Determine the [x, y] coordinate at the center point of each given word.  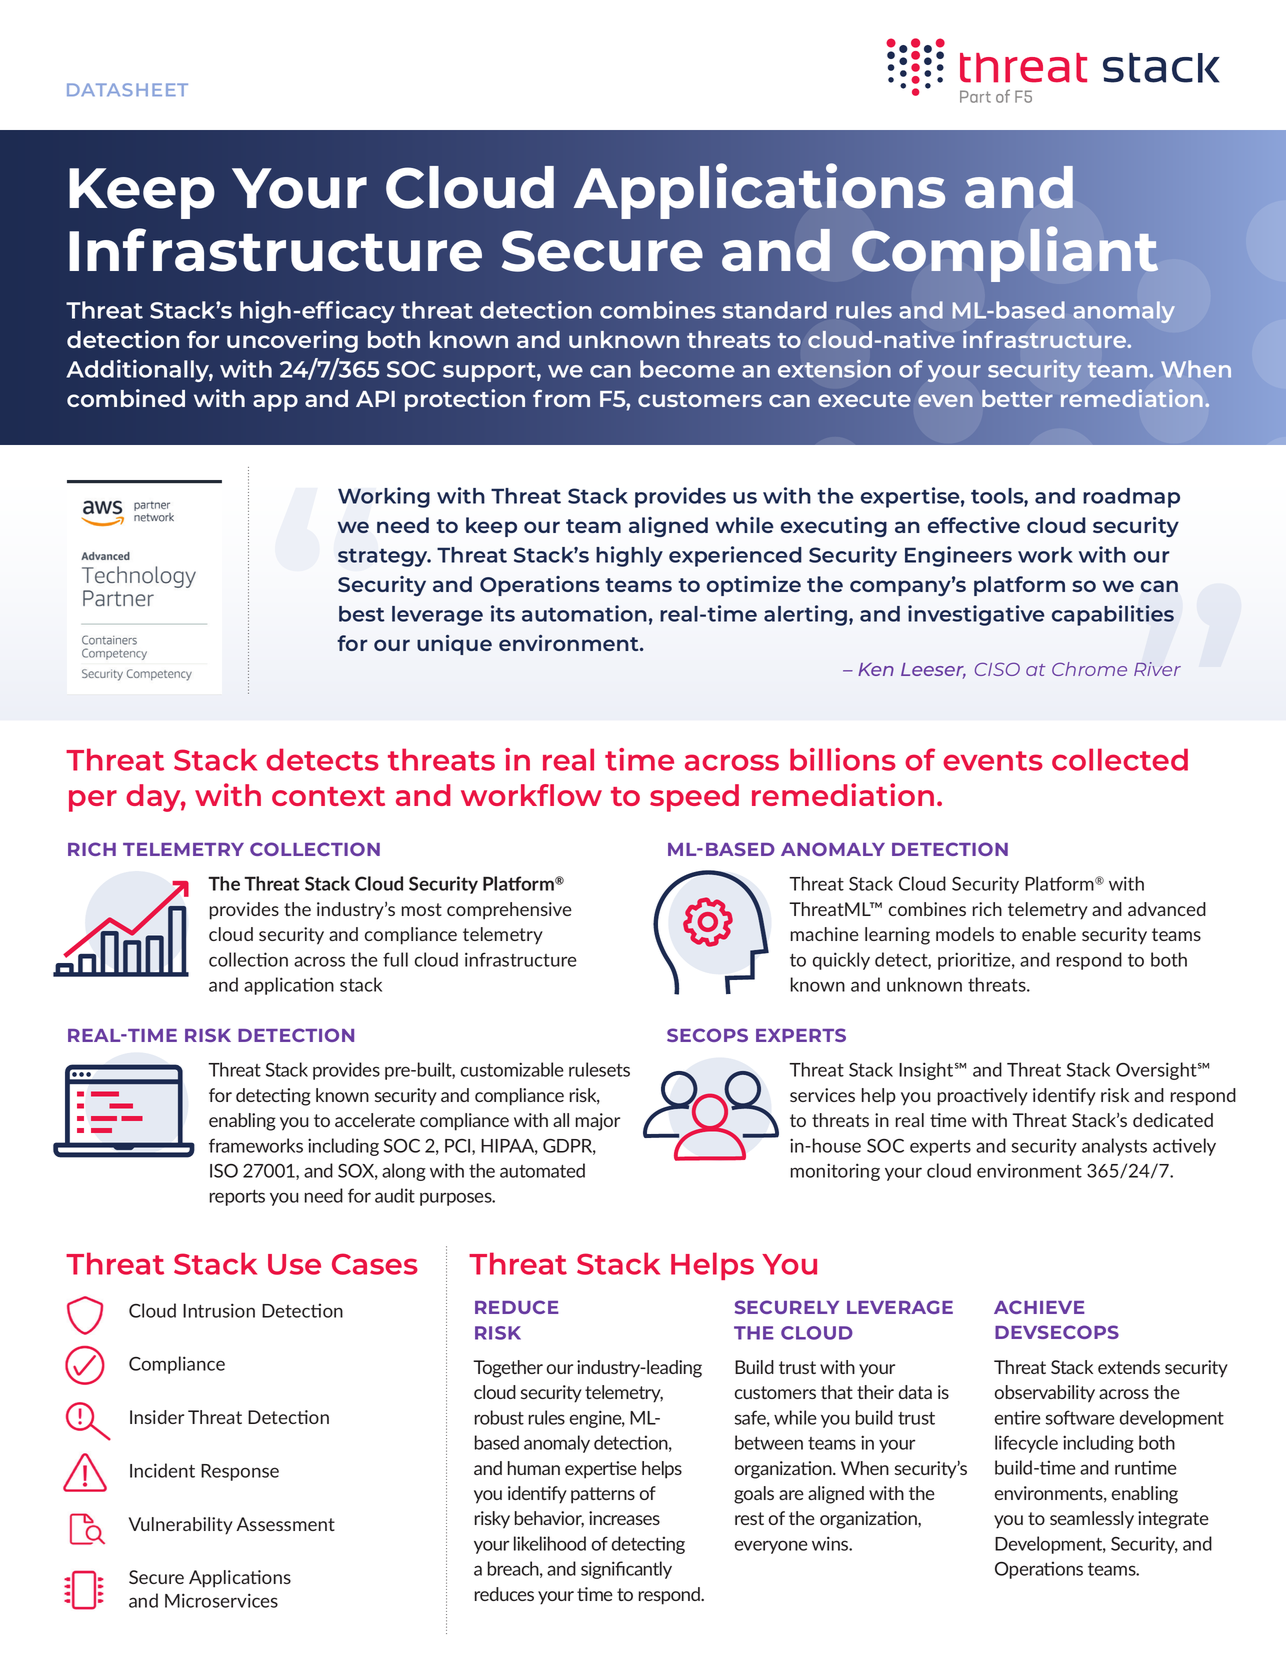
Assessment [285, 1524]
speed [694, 798]
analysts [1114, 1147]
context [328, 796]
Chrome [1089, 669]
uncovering [292, 341]
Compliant [1005, 254]
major [597, 1122]
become [687, 369]
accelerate [375, 1120]
